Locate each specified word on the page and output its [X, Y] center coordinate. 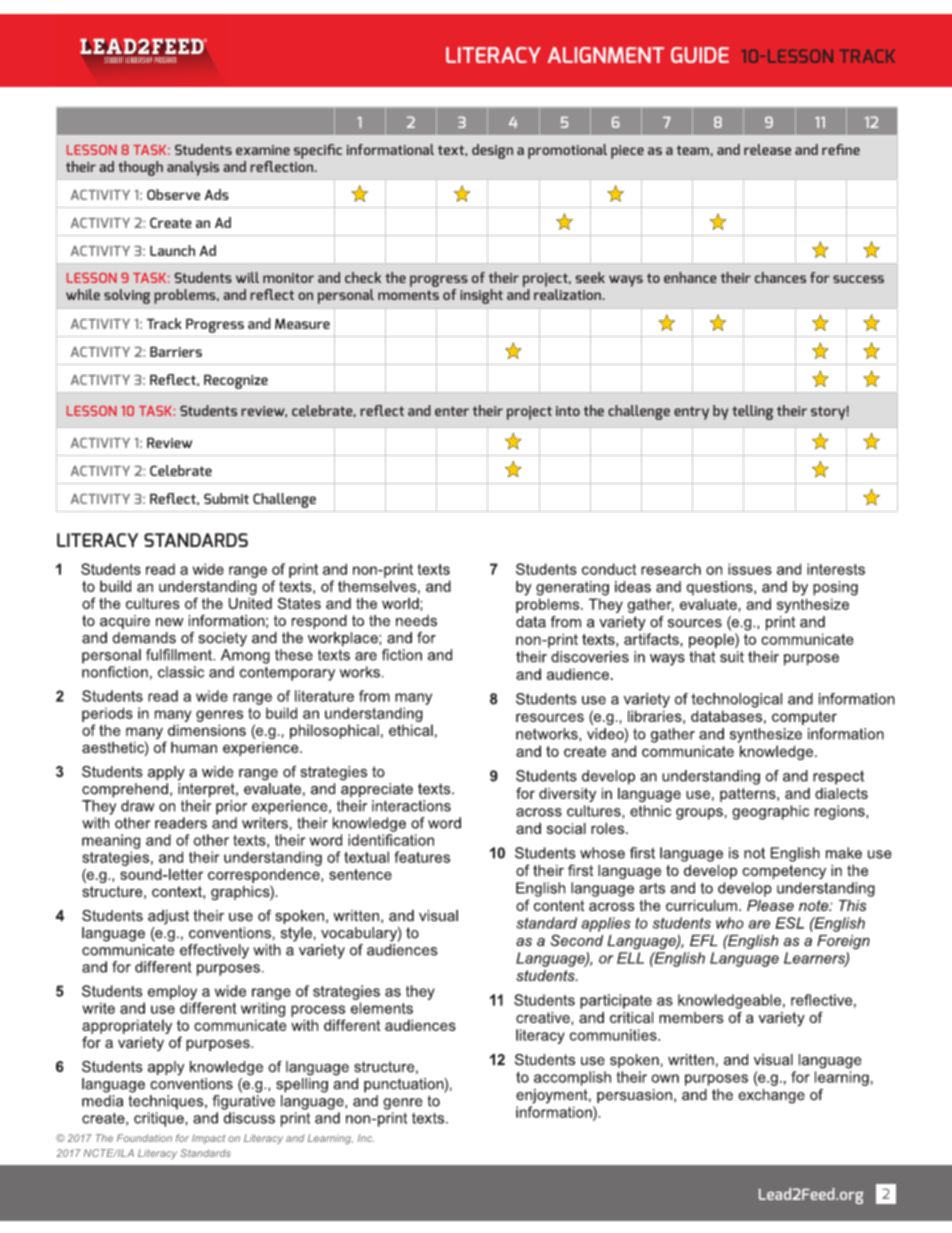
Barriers [176, 351]
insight [481, 296]
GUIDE [700, 55]
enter [452, 411]
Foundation [144, 1138]
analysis [193, 168]
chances [780, 277]
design [492, 151]
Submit [226, 498]
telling [752, 412]
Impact [208, 1139]
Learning [330, 1139]
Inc [366, 1138]
